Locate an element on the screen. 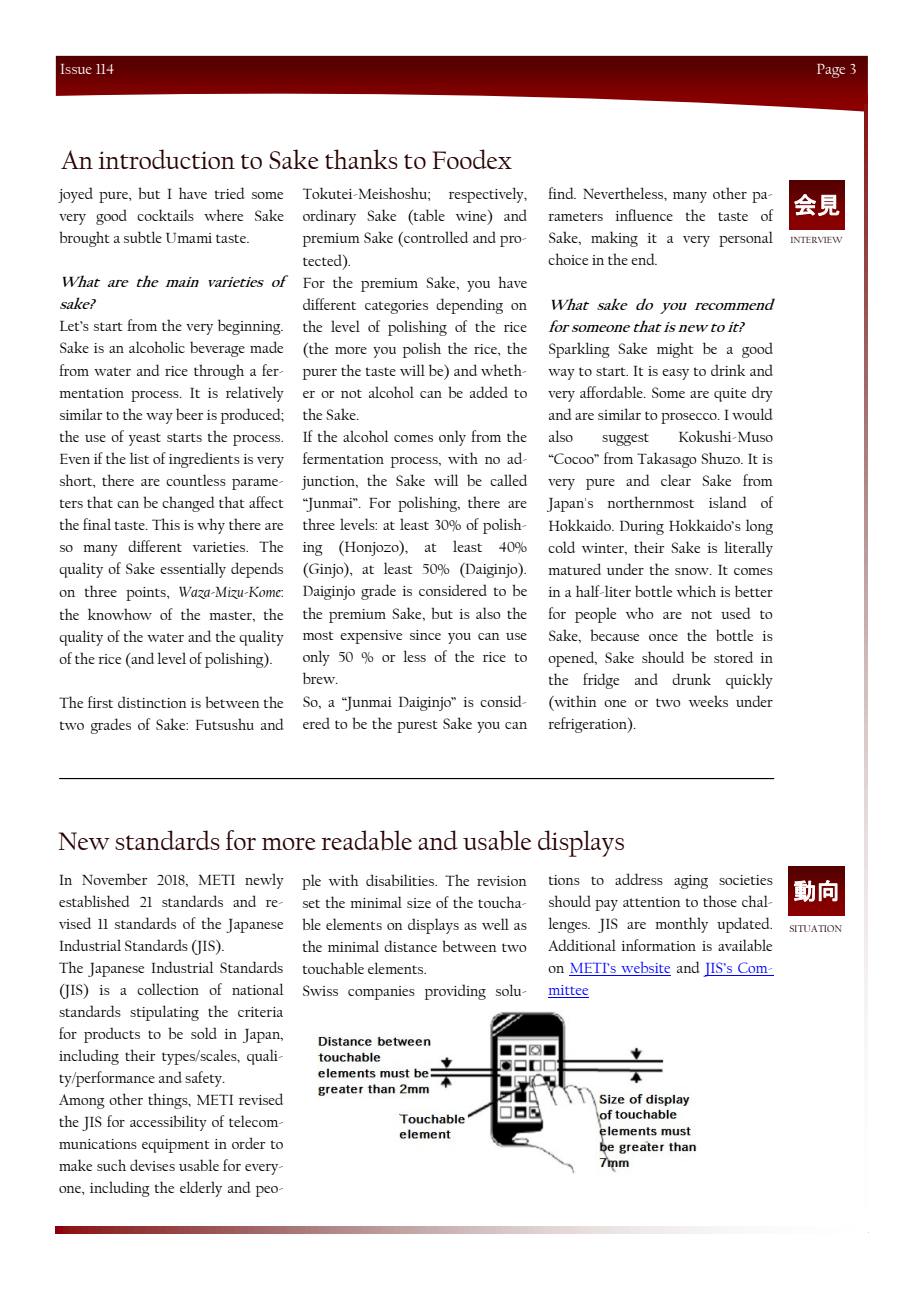  used is located at coordinates (736, 613).
